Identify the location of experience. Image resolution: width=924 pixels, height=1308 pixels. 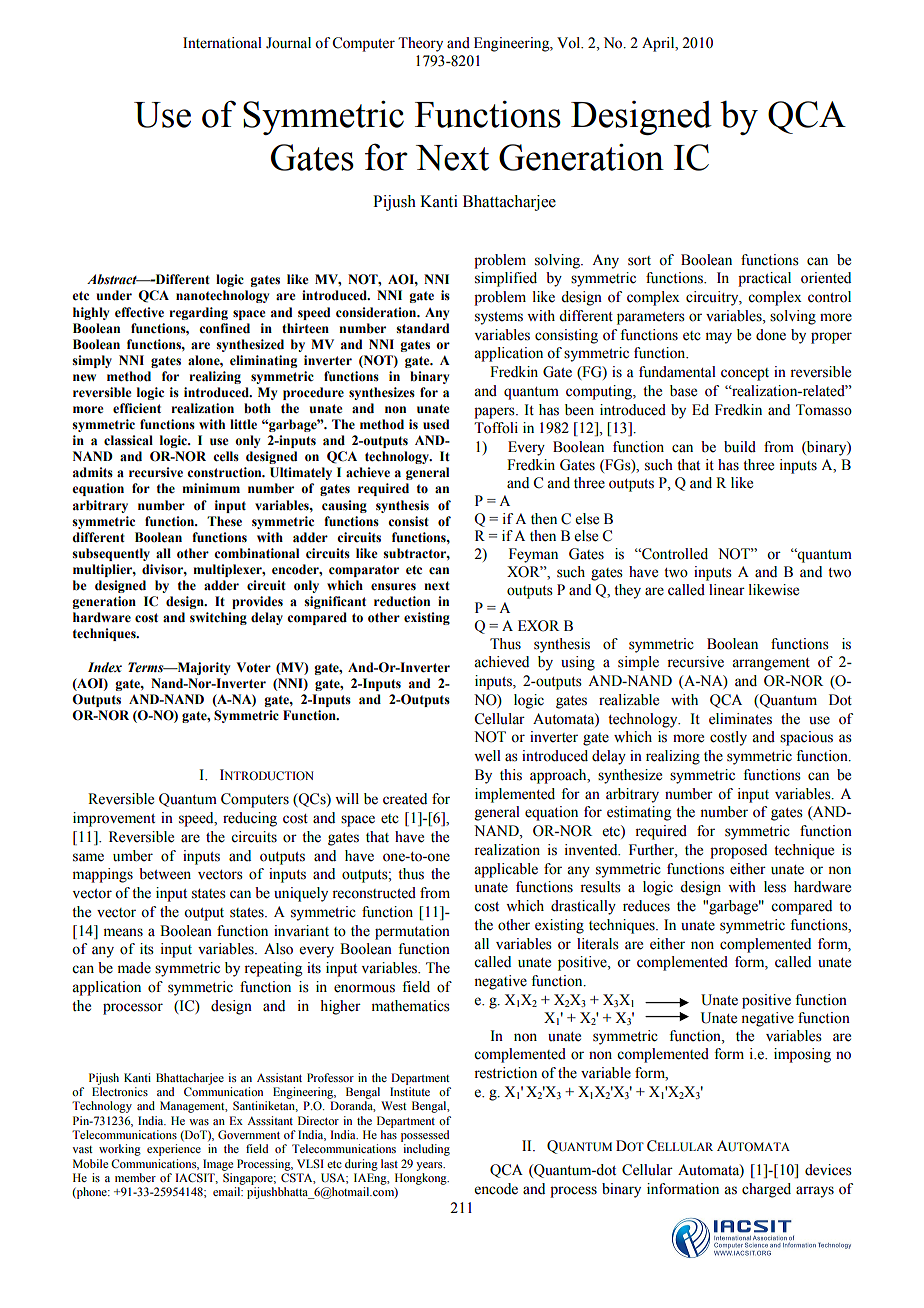
(174, 1150).
